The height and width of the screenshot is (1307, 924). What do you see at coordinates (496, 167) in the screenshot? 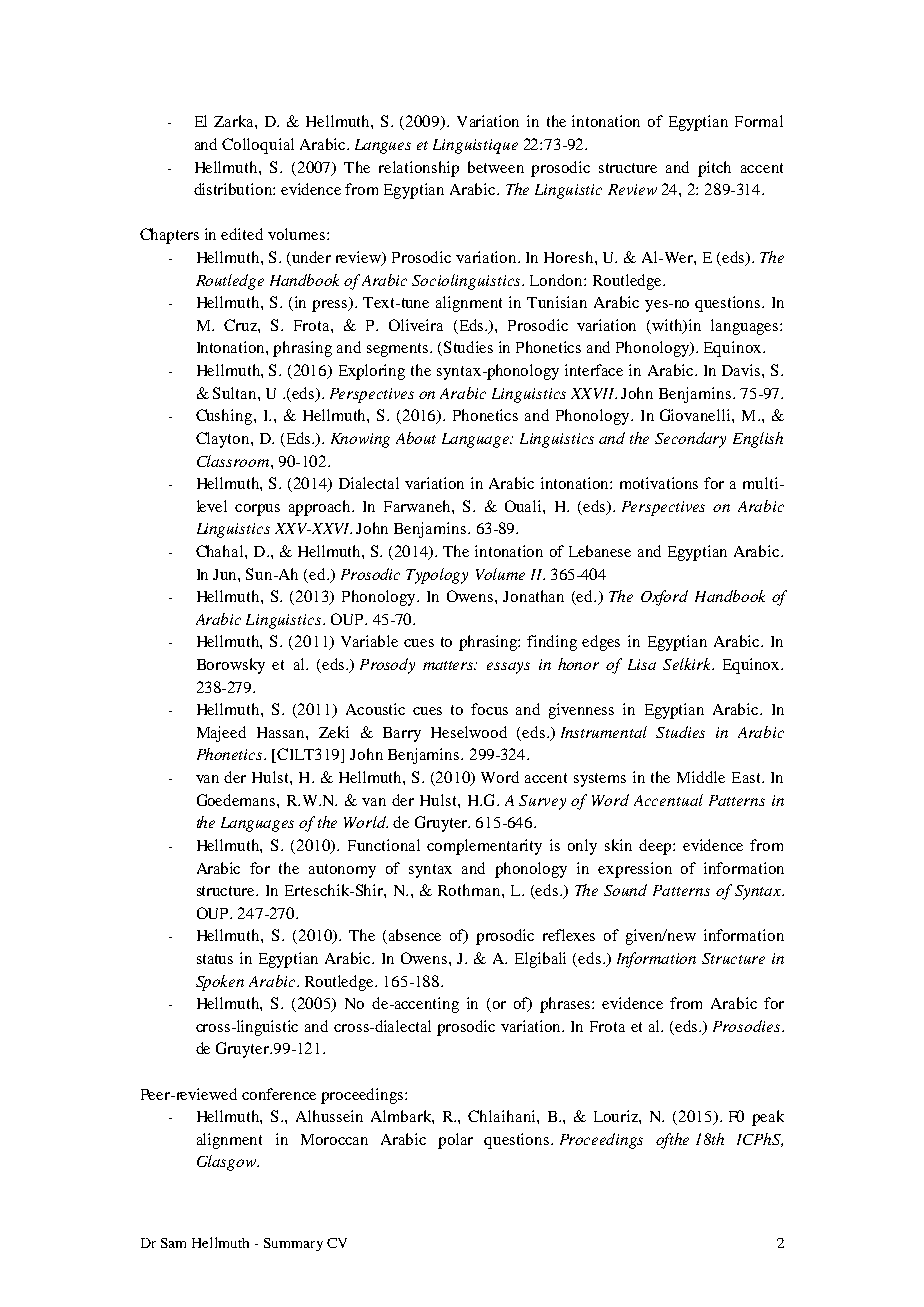
I see `between` at bounding box center [496, 167].
